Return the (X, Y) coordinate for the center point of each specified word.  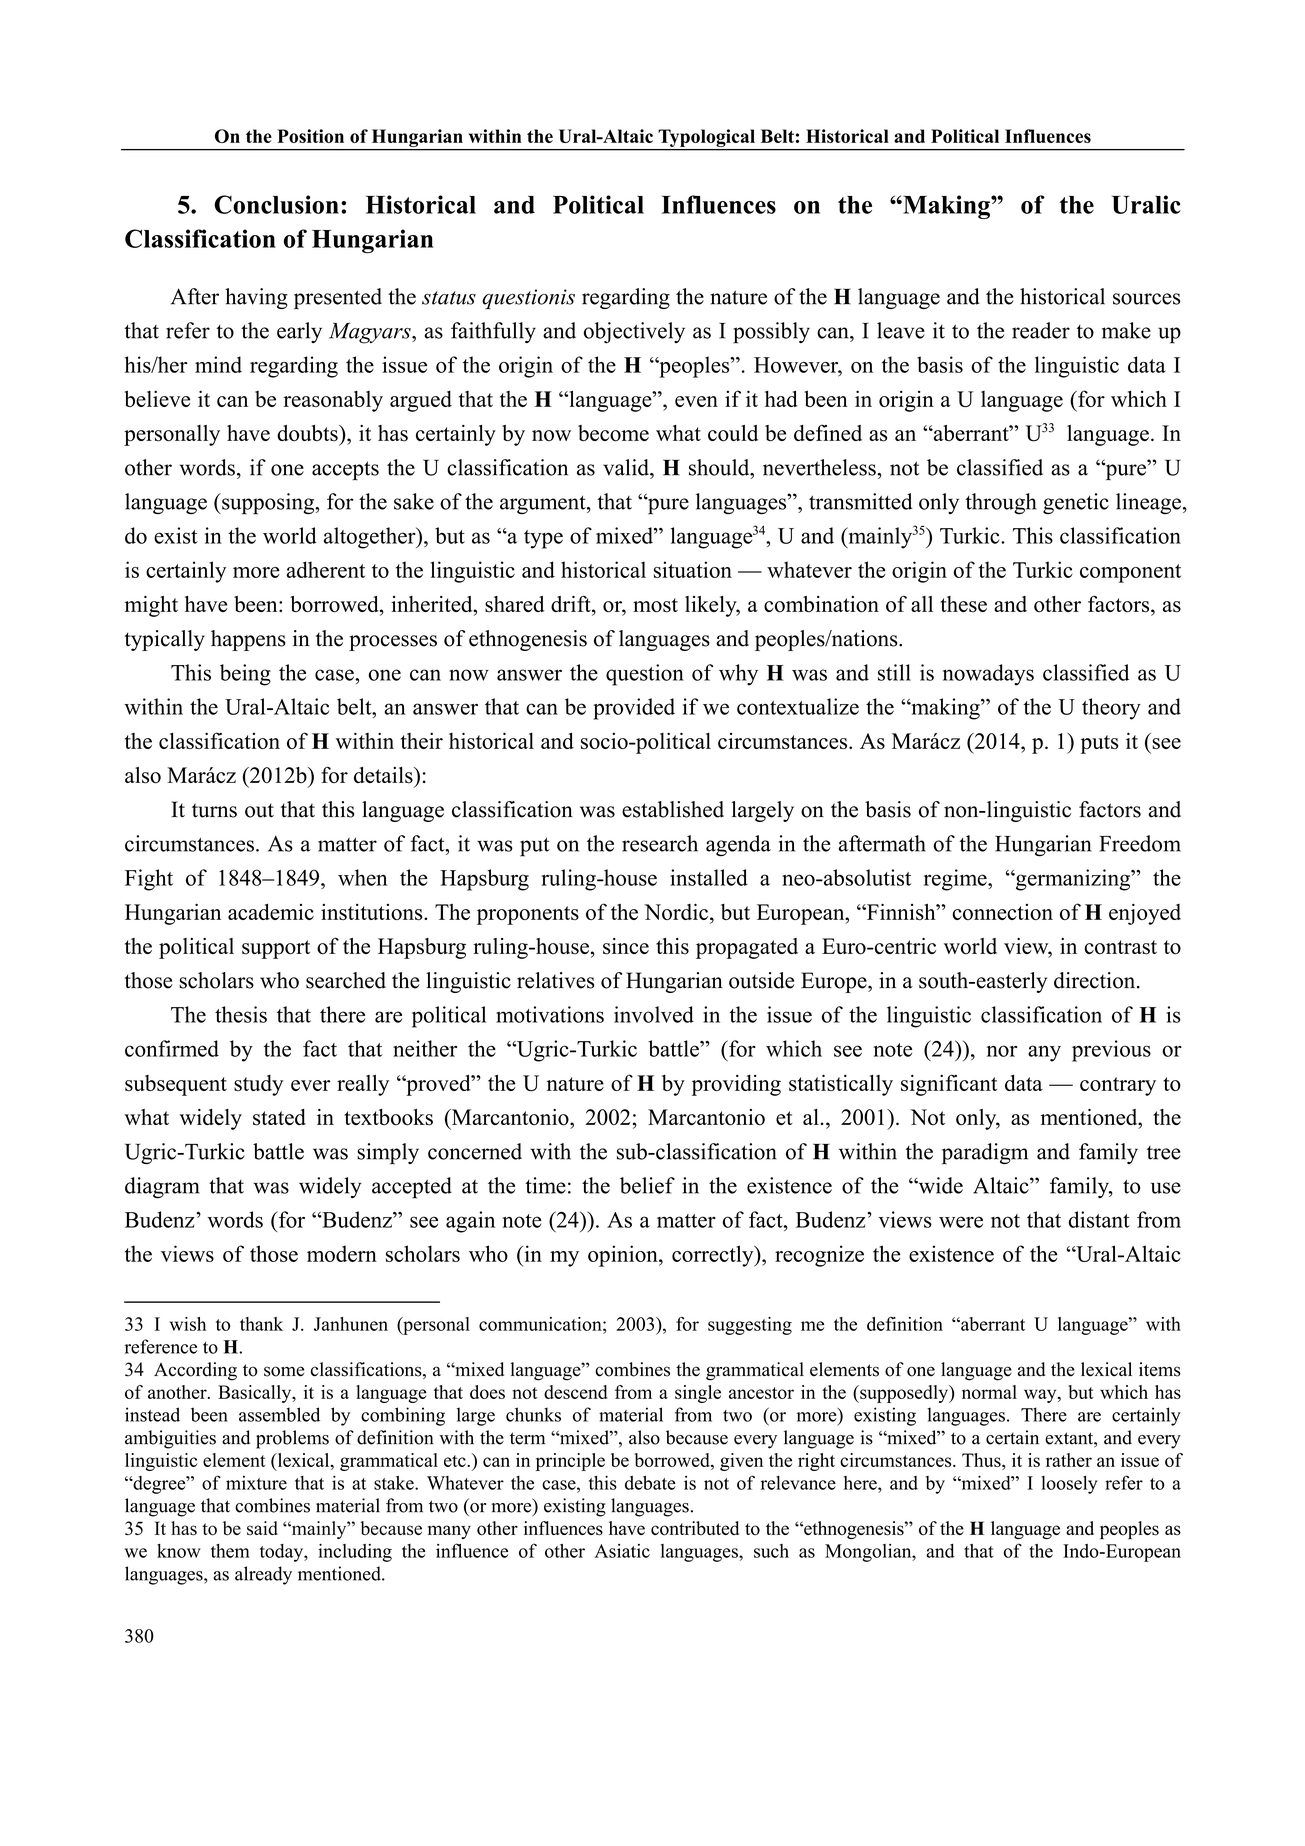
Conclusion (276, 204)
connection (1002, 912)
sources (1146, 299)
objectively (634, 333)
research (660, 843)
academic (271, 911)
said (262, 1528)
